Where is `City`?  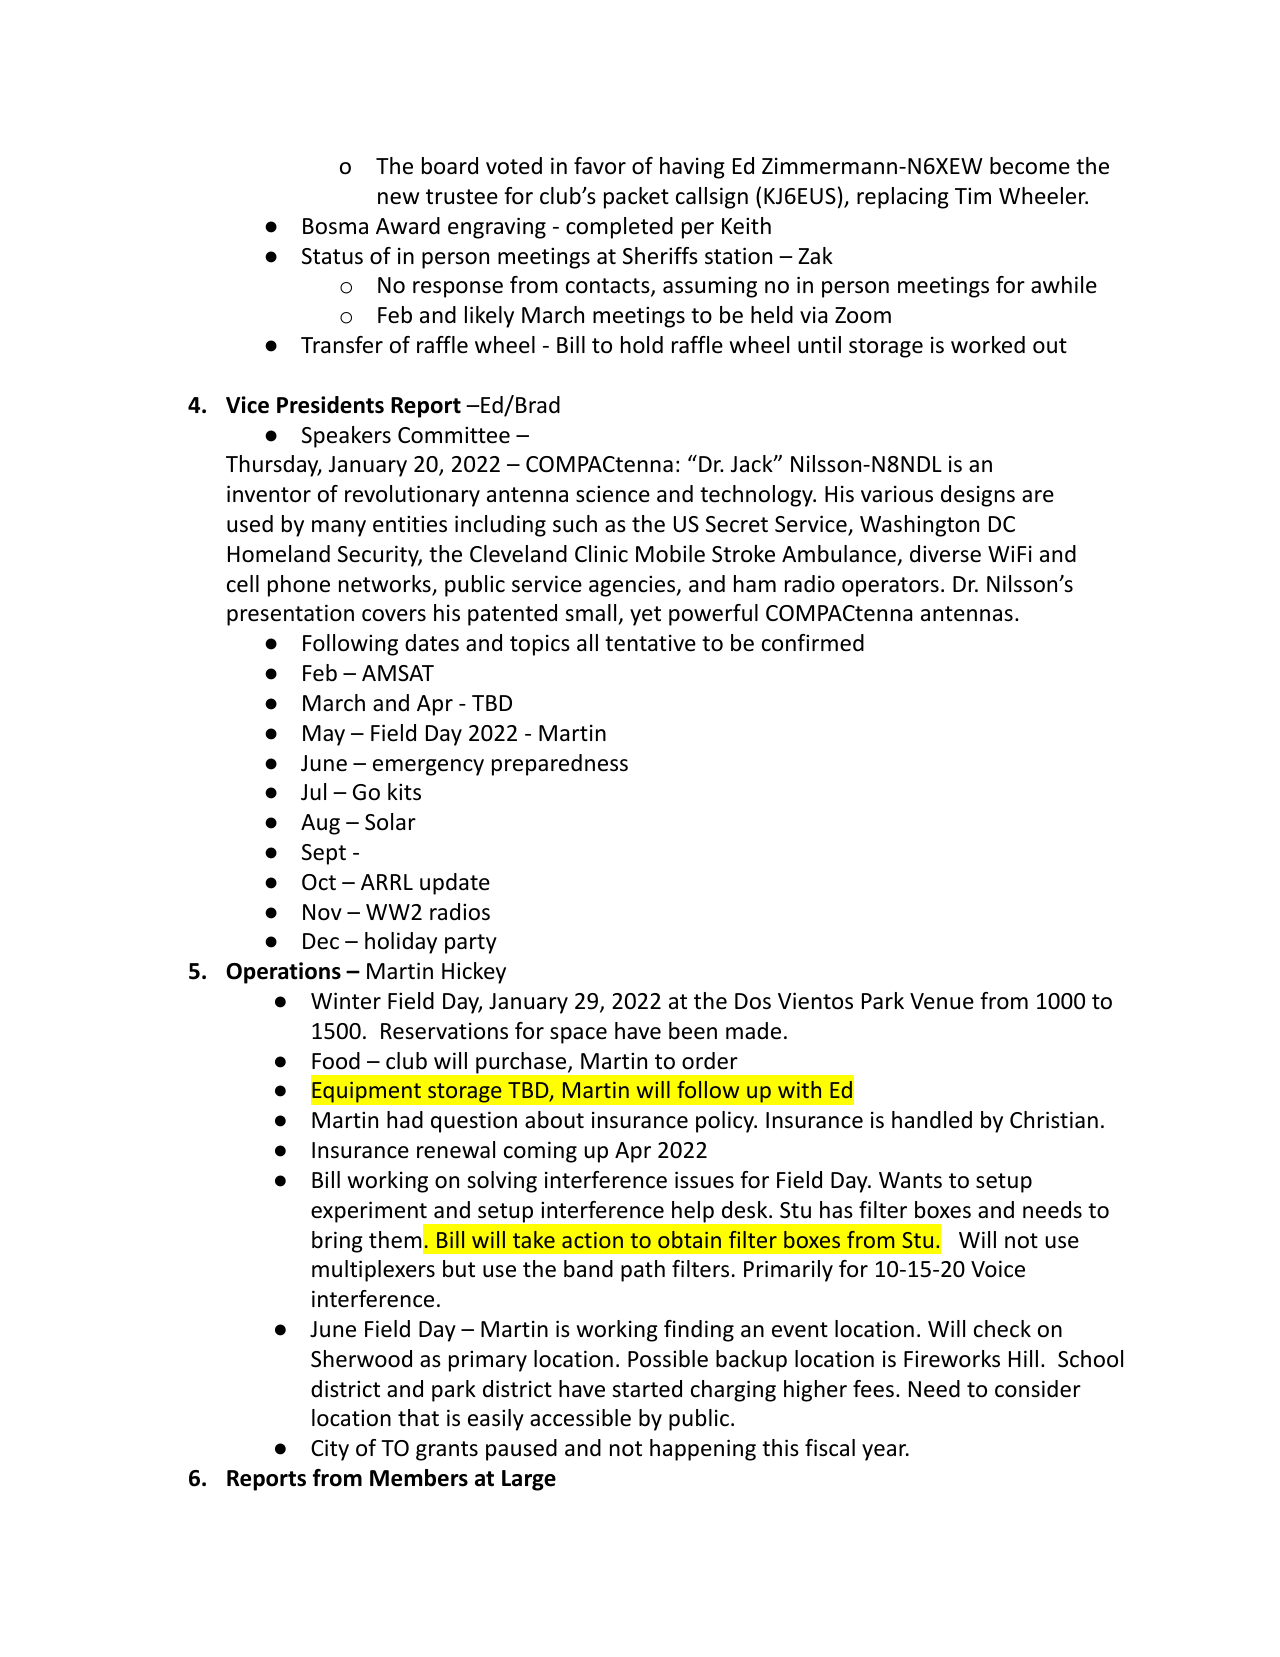
City is located at coordinates (330, 1450).
